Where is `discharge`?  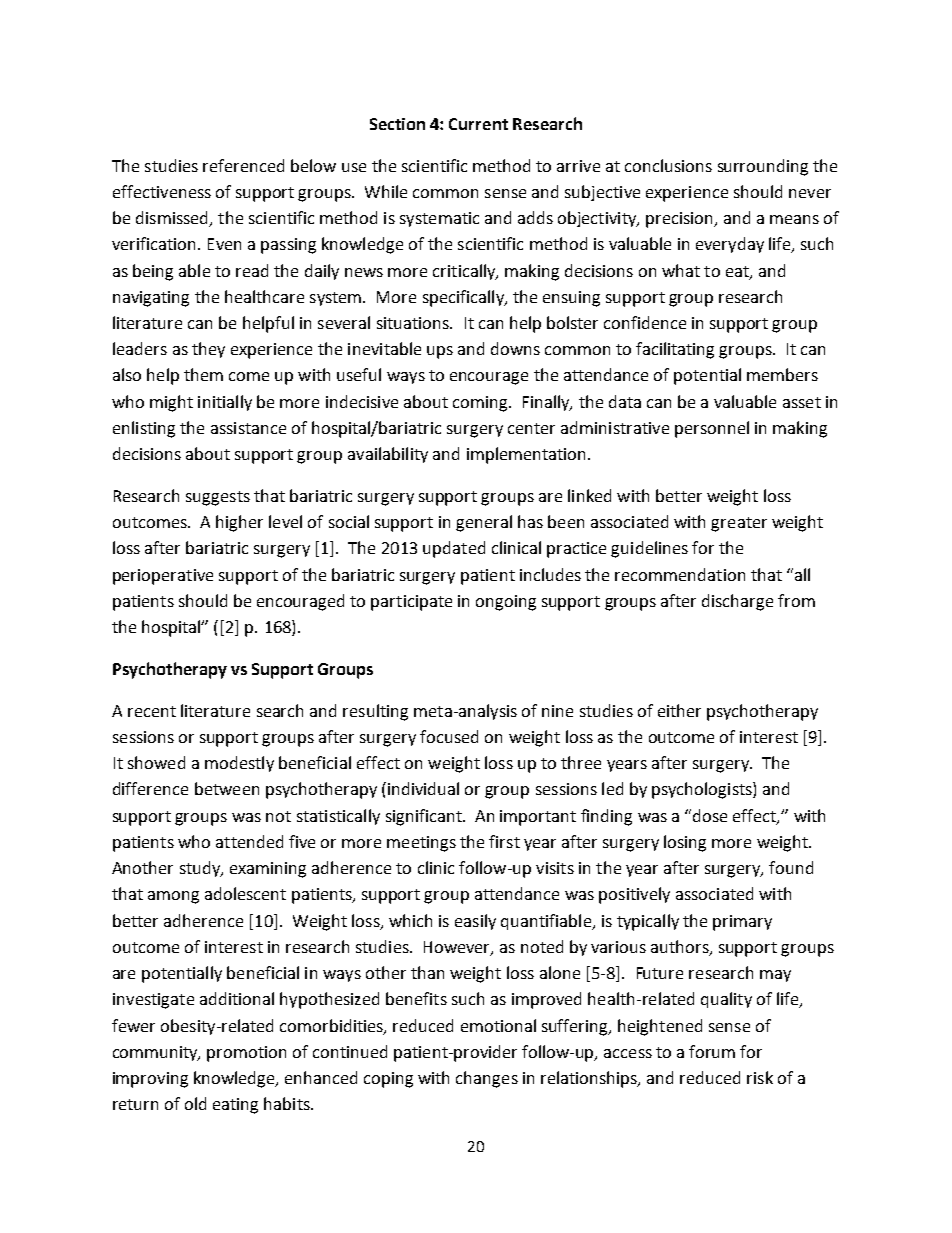
discharge is located at coordinates (737, 602).
